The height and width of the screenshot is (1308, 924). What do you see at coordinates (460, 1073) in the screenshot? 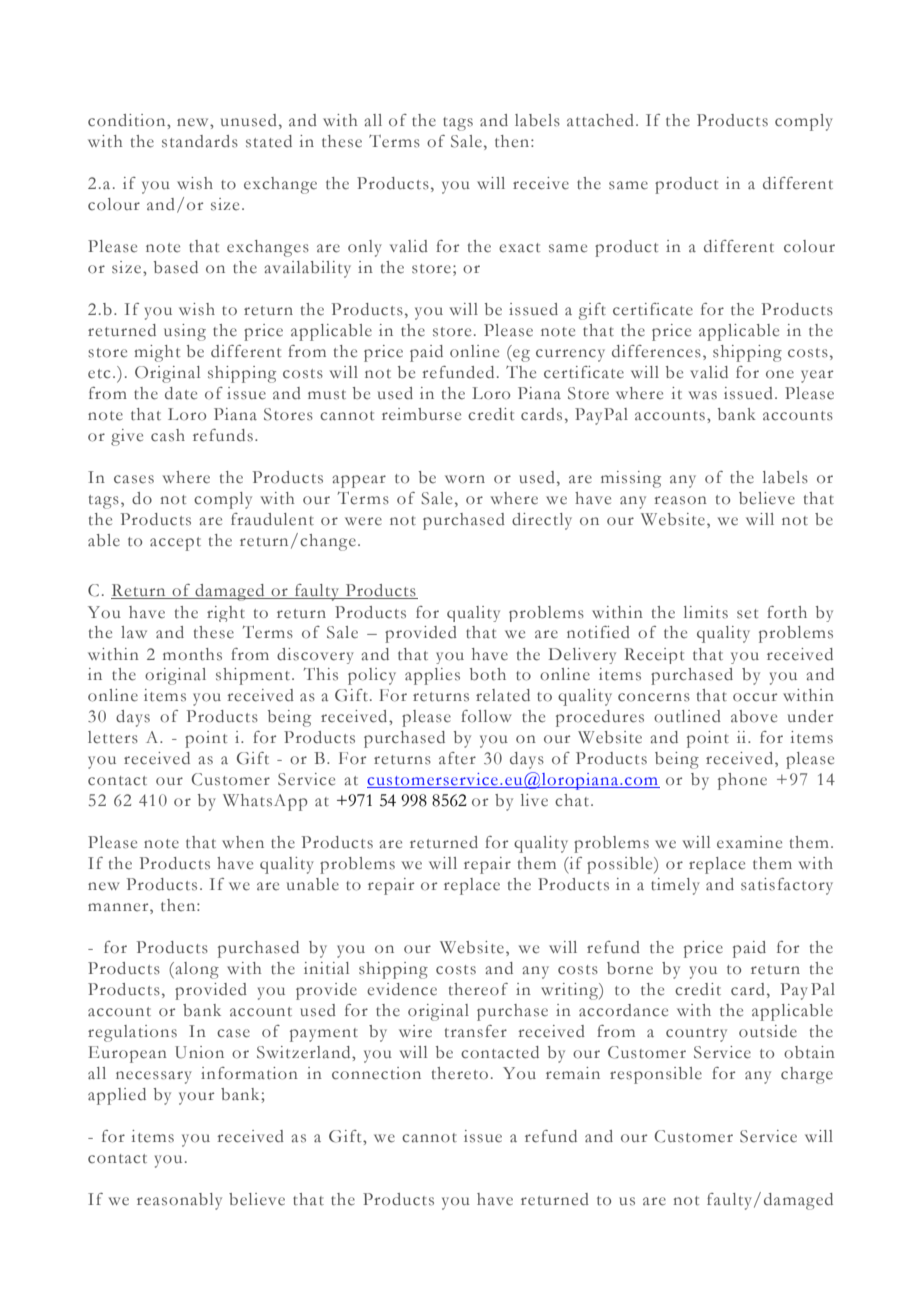
I see `thereto` at bounding box center [460, 1073].
